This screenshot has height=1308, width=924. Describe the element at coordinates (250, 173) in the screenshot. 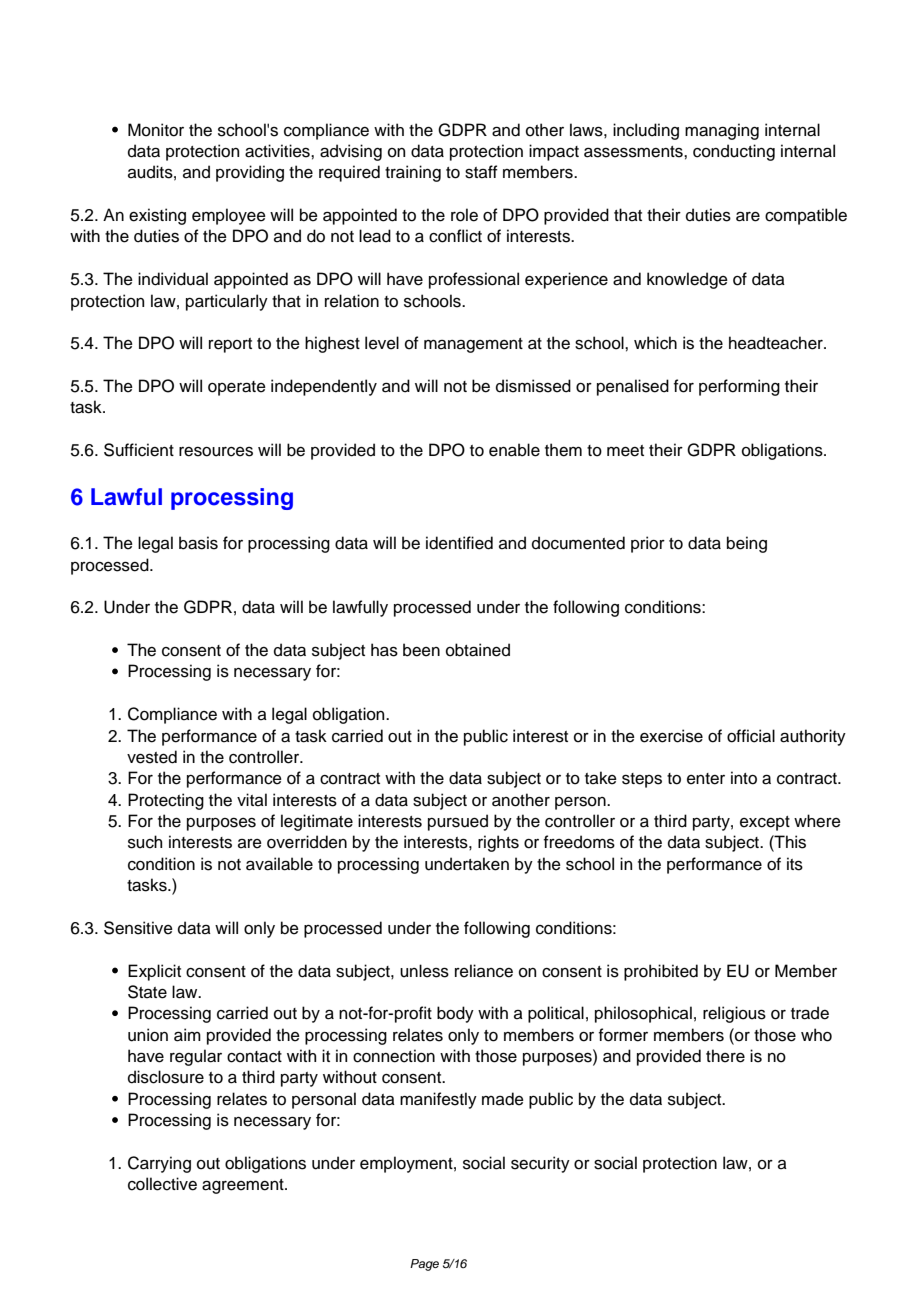

I see `providing` at that location.
